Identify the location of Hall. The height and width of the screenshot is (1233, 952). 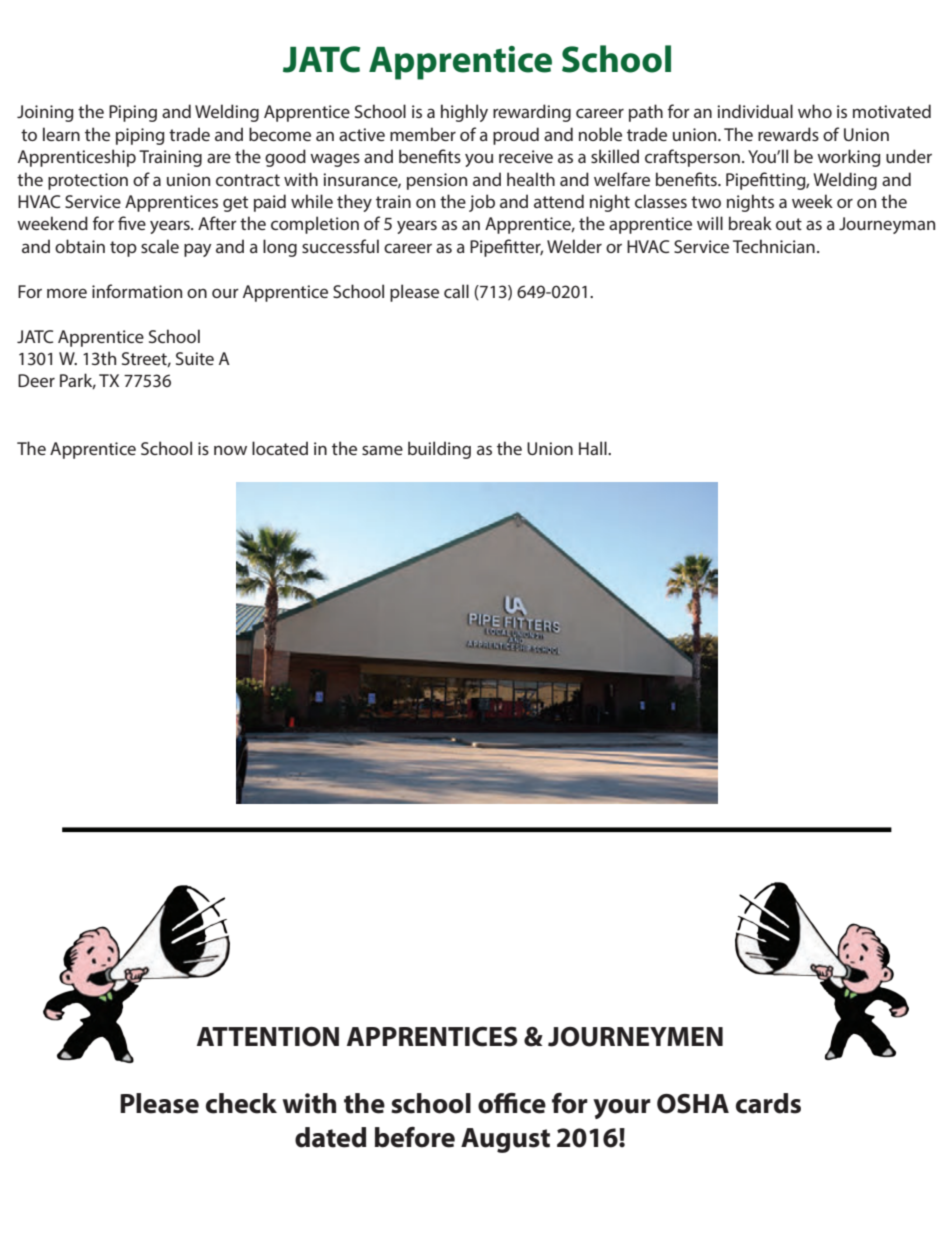
(594, 448).
